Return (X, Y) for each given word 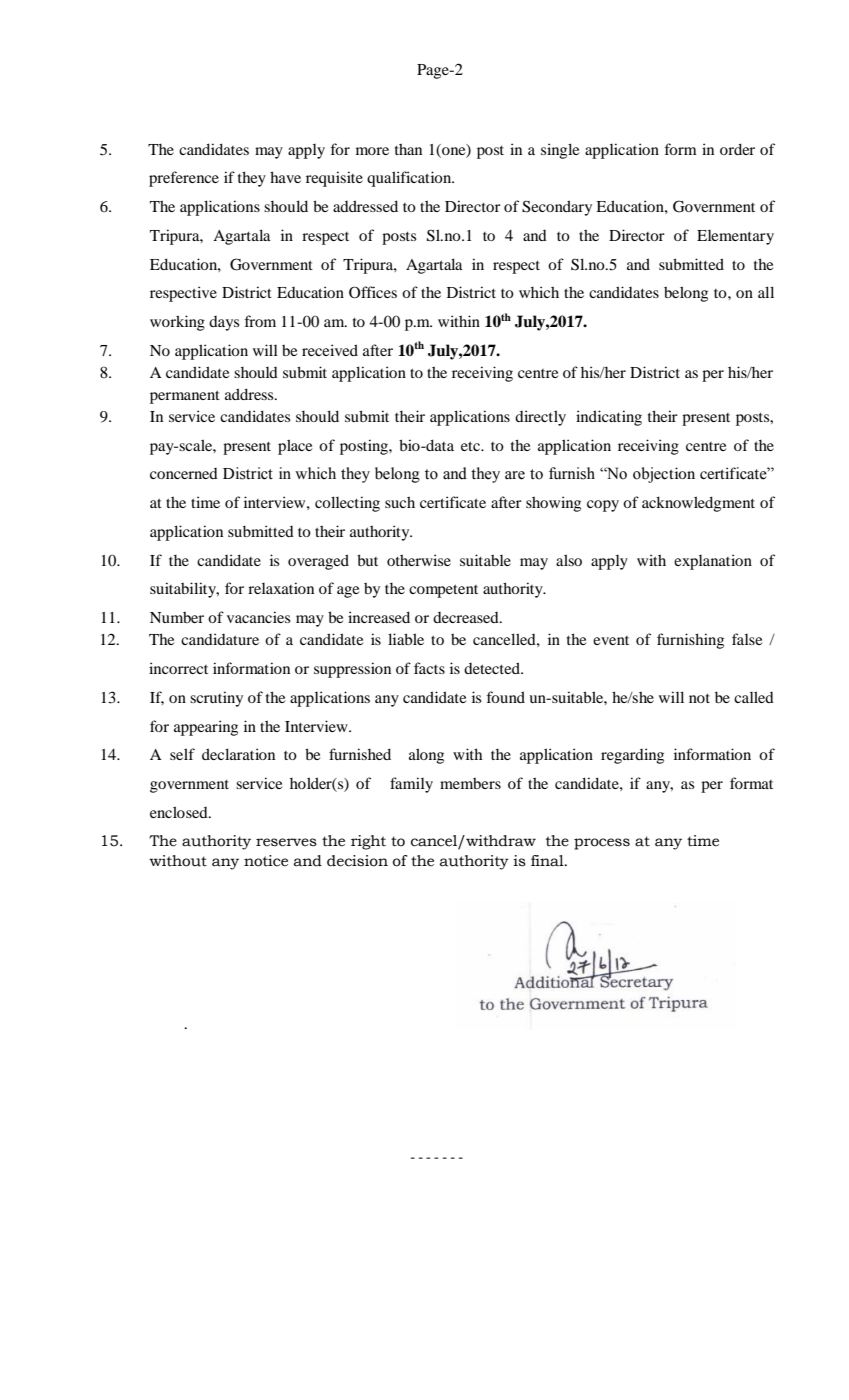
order (737, 149)
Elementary (735, 237)
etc (472, 446)
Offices (373, 292)
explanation (713, 562)
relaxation (281, 588)
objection (664, 475)
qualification (410, 179)
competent (443, 591)
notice (266, 861)
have (285, 177)
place (295, 447)
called (754, 697)
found (505, 697)
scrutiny (216, 699)
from (260, 321)
